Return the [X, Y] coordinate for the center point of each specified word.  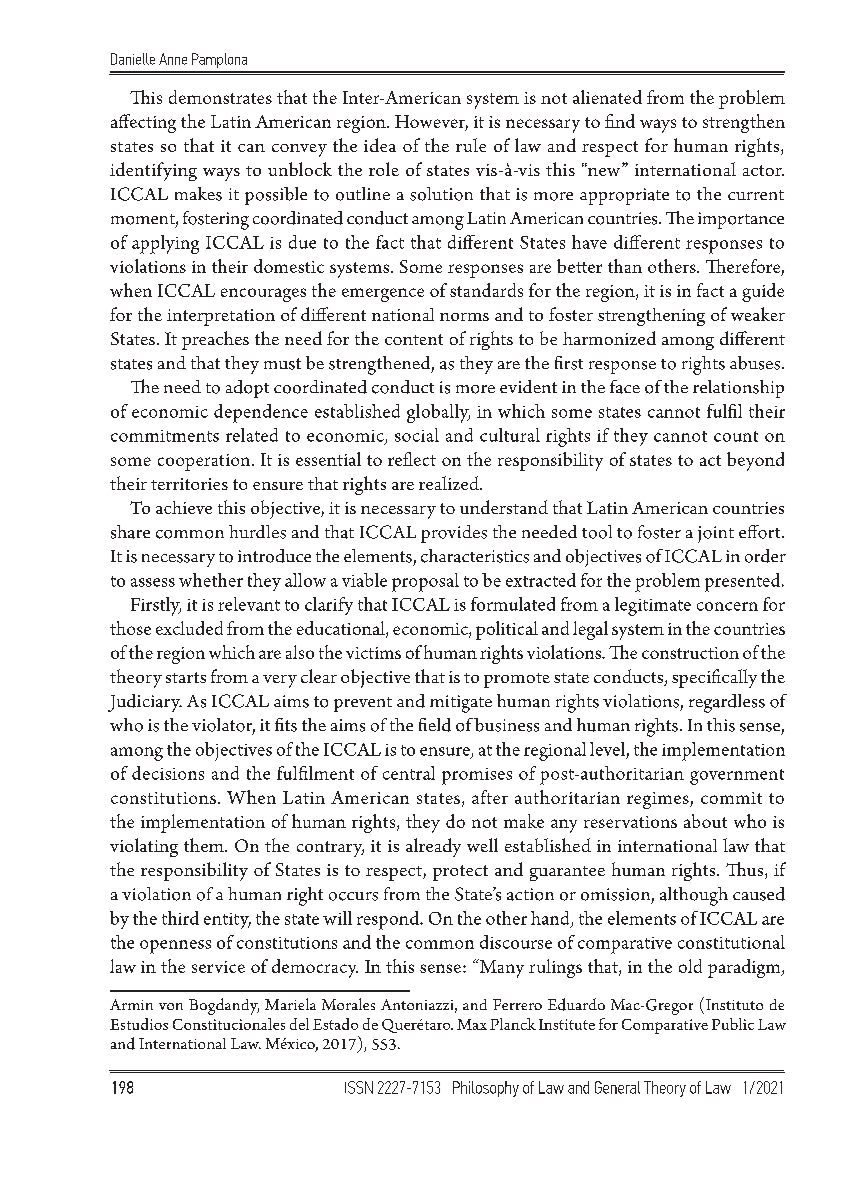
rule [471, 145]
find [620, 121]
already [433, 847]
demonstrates [220, 97]
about [705, 821]
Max [472, 1024]
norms [464, 317]
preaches [215, 340]
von [171, 1006]
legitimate [653, 606]
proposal [425, 582]
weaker [758, 314]
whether [211, 580]
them [205, 845]
